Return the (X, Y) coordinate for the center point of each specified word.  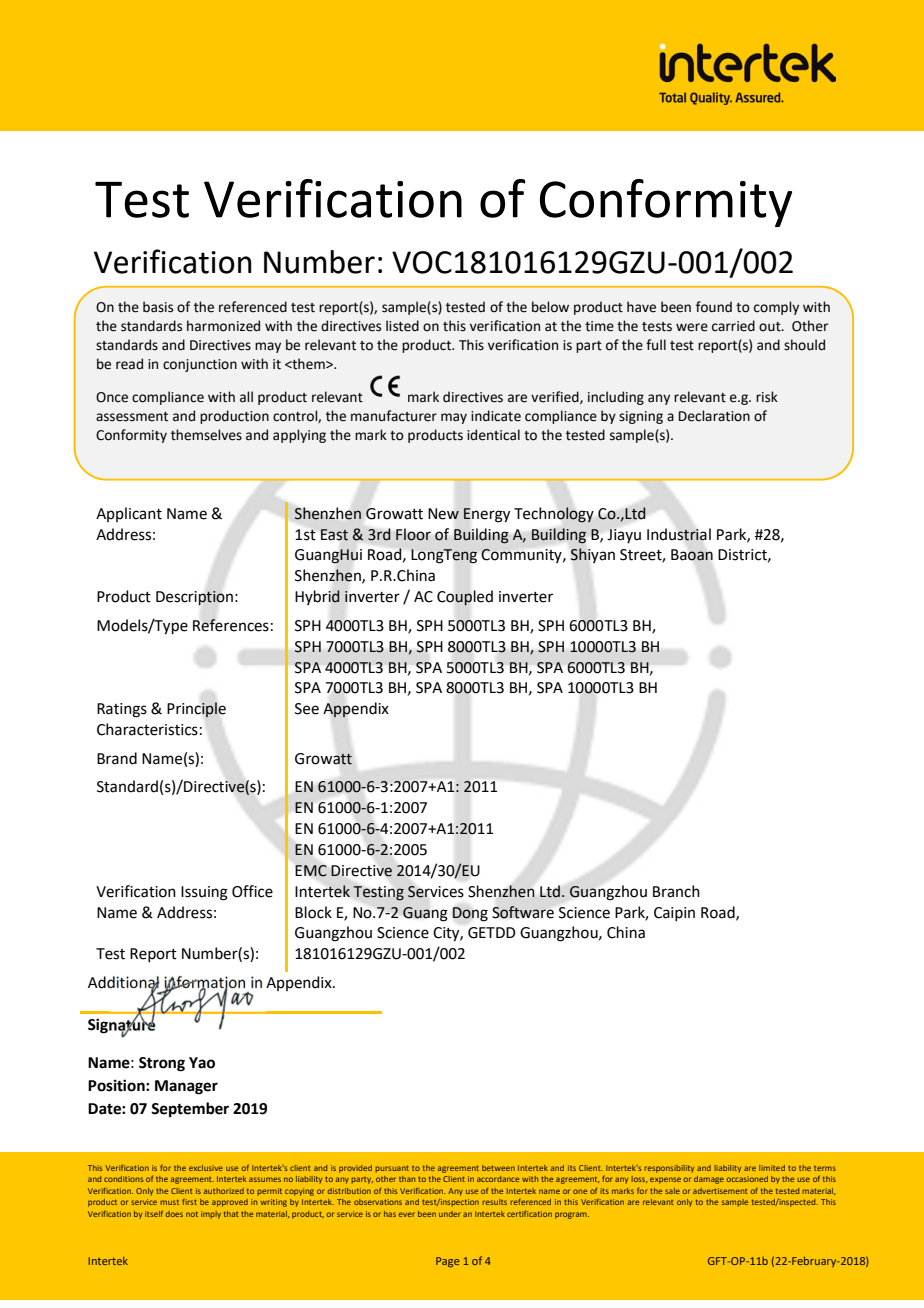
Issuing (204, 893)
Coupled (465, 598)
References (231, 625)
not (192, 1214)
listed (402, 326)
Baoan (692, 555)
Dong (470, 914)
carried (733, 326)
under (450, 1214)
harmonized (223, 326)
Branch (676, 891)
